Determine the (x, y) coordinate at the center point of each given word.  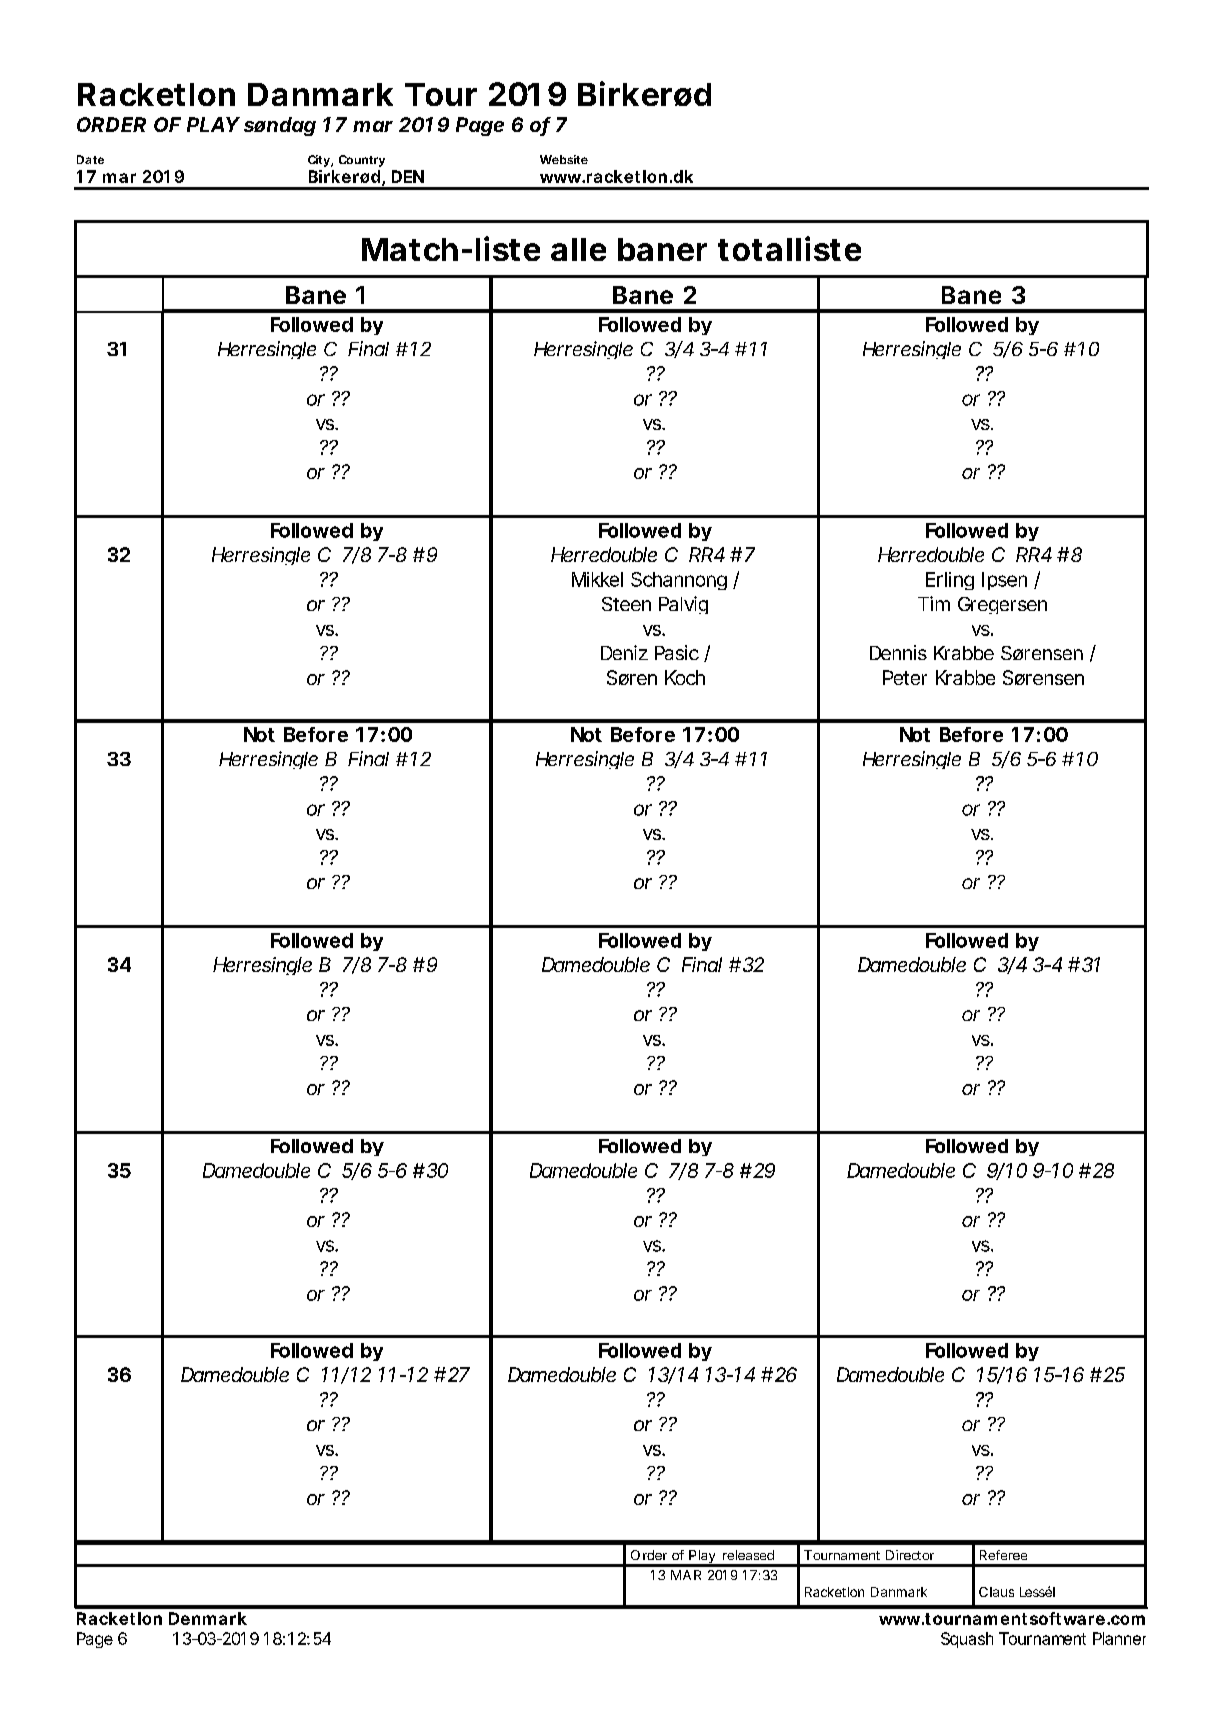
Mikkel (597, 579)
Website (564, 159)
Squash (967, 1640)
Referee (1003, 1555)
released (748, 1555)
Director (910, 1555)
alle (578, 249)
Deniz (624, 652)
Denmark (208, 1618)
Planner (1119, 1638)
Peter (905, 677)
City (319, 161)
